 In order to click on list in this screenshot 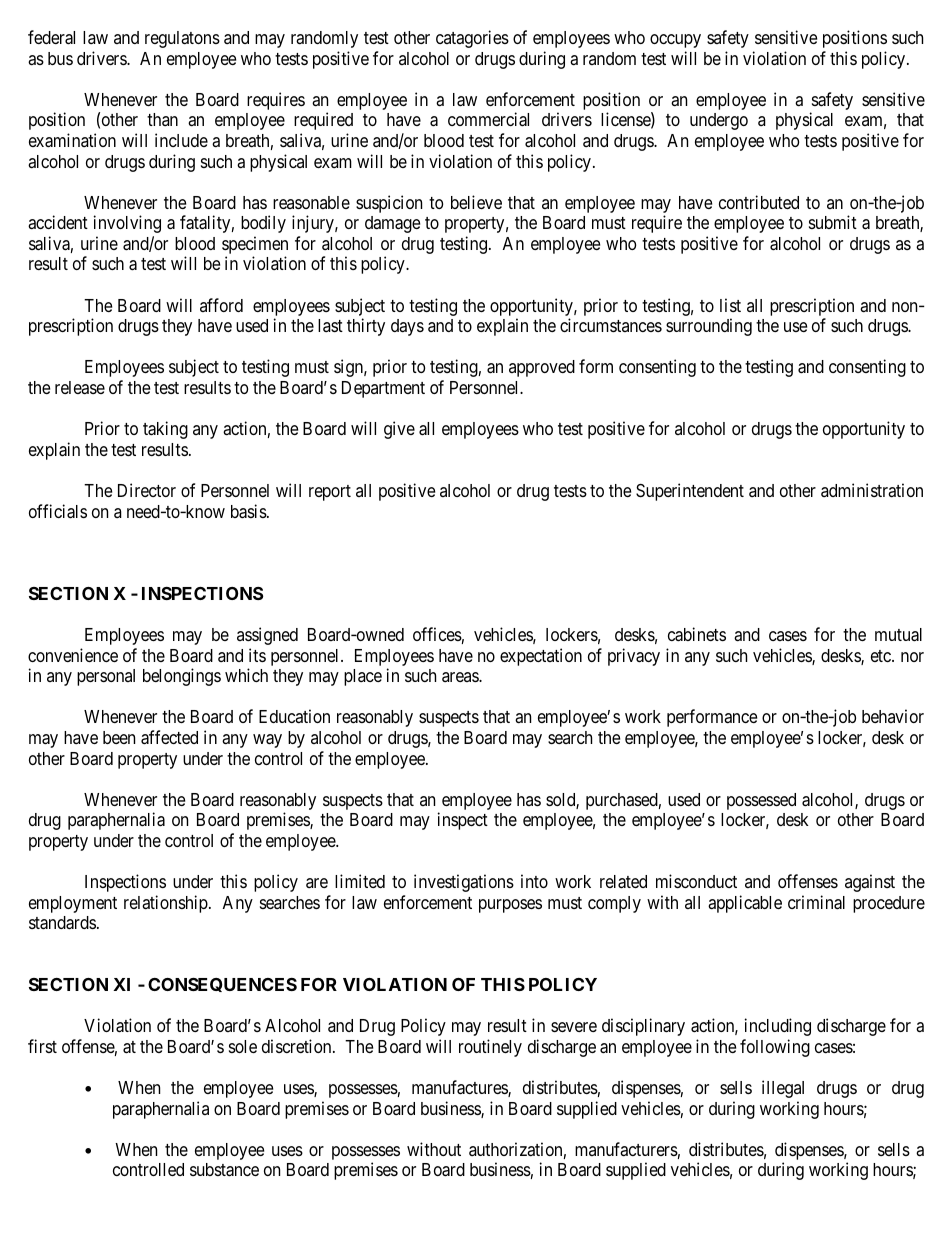, I will do `click(730, 305)`.
